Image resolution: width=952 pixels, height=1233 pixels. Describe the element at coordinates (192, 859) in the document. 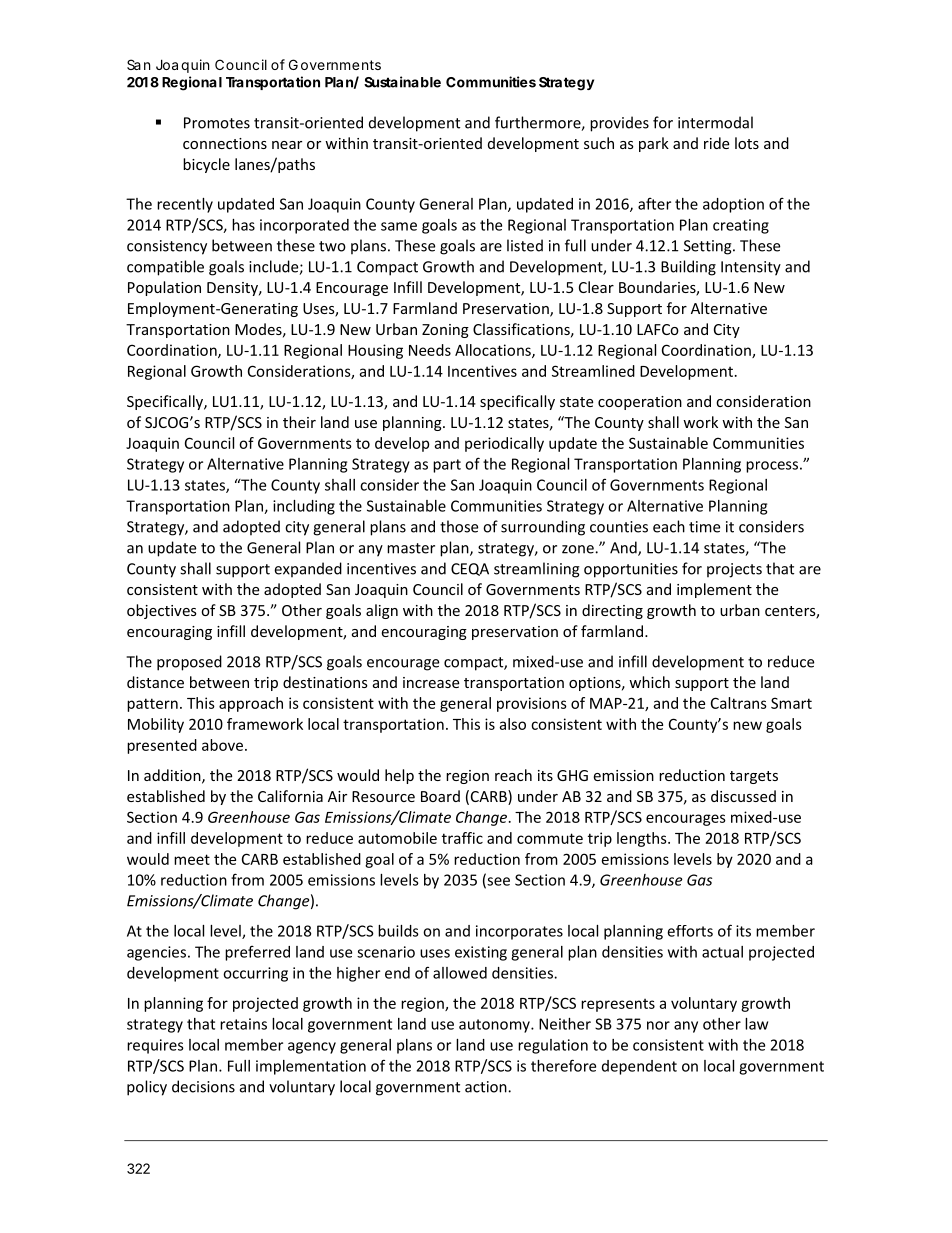

I see `meet` at that location.
